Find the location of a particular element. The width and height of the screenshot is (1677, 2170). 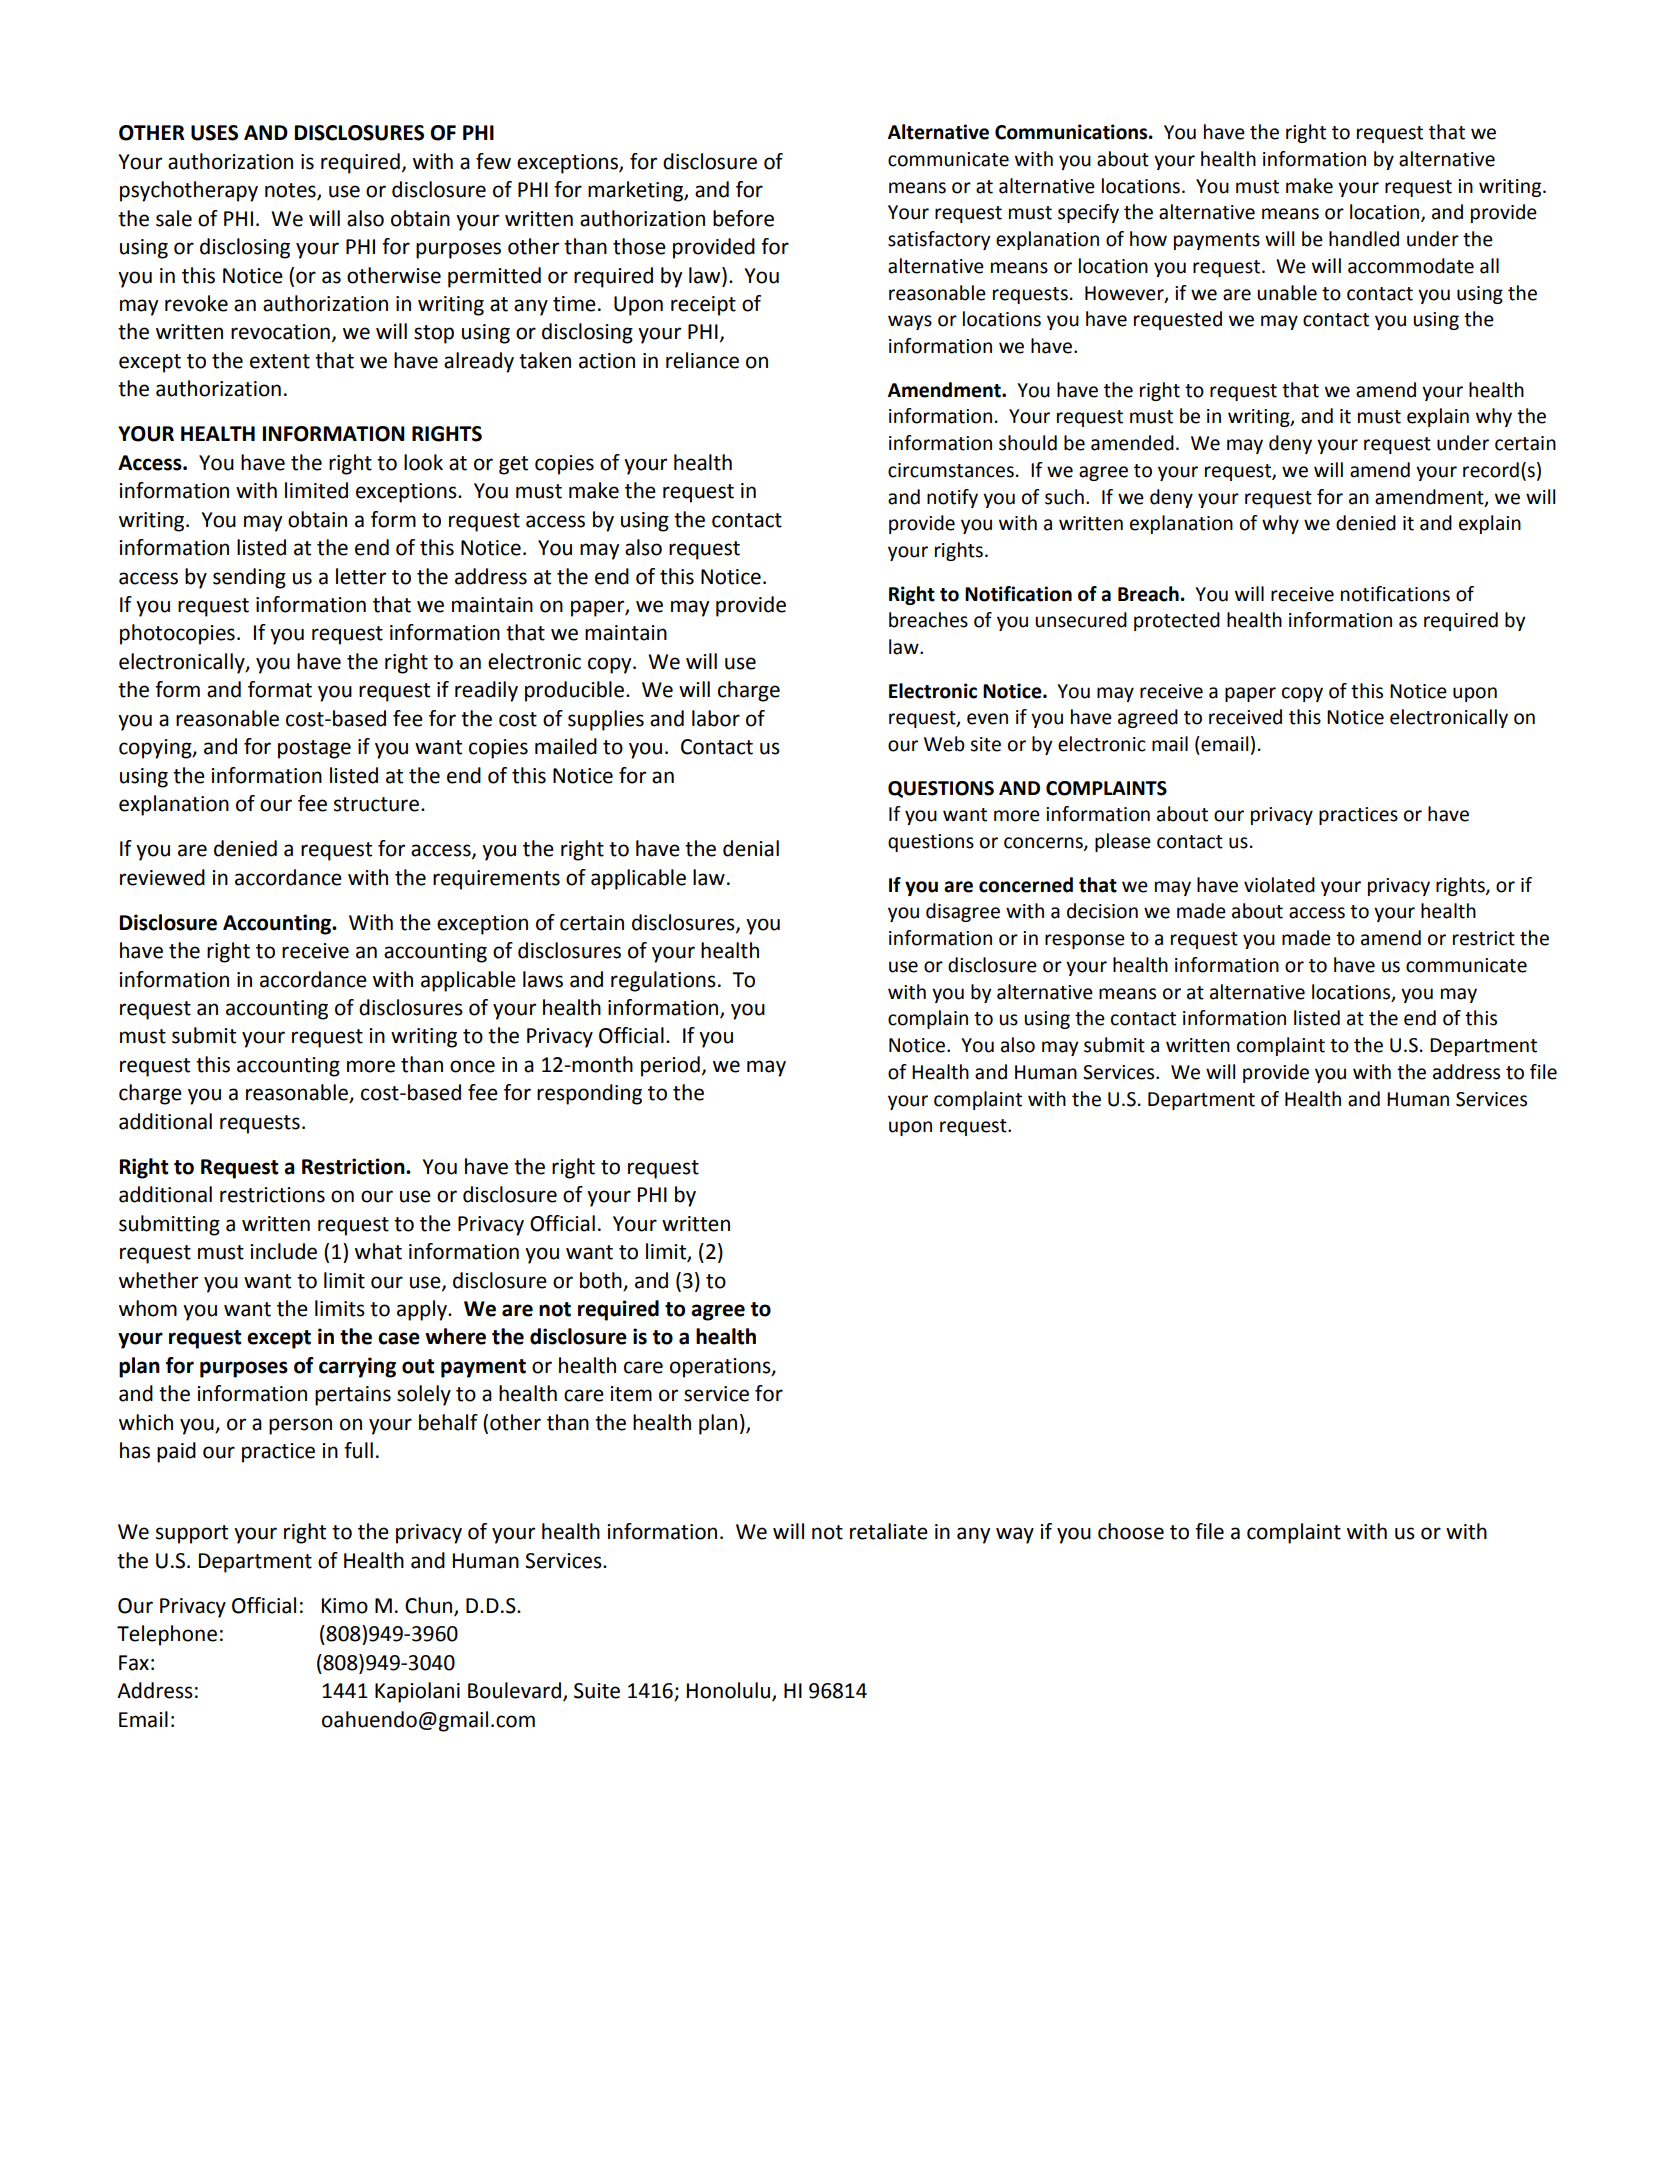

Kimo is located at coordinates (345, 1606).
